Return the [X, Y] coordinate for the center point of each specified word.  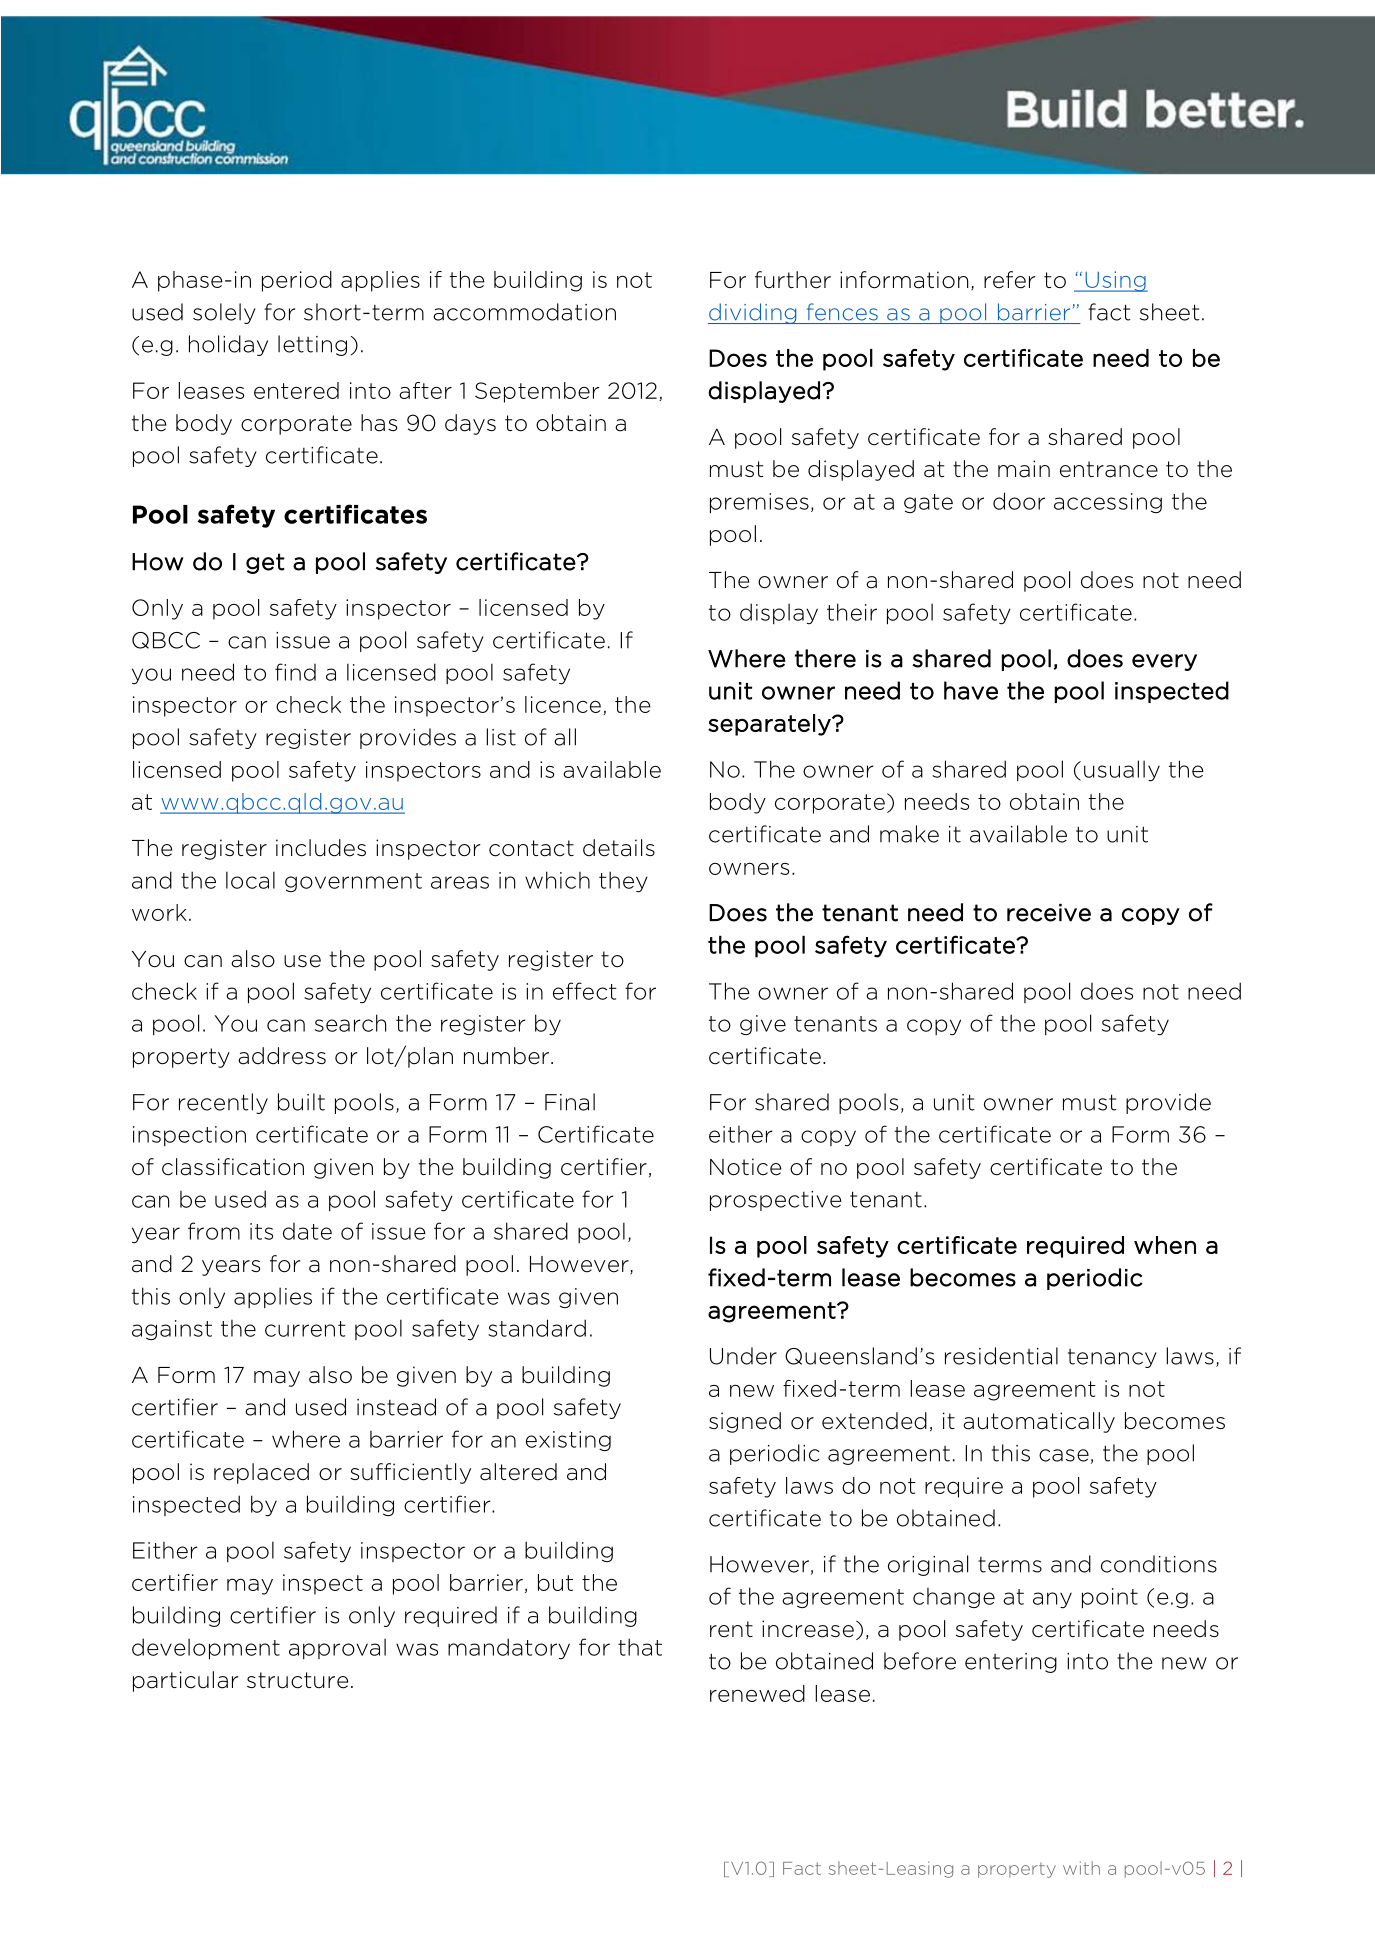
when [1165, 1245]
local [250, 880]
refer [1010, 280]
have [971, 690]
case [1064, 1455]
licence [563, 704]
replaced [261, 1473]
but [555, 1582]
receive [1049, 913]
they [623, 882]
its [261, 1231]
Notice [745, 1167]
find [295, 672]
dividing [753, 313]
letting [312, 345]
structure [297, 1680]
